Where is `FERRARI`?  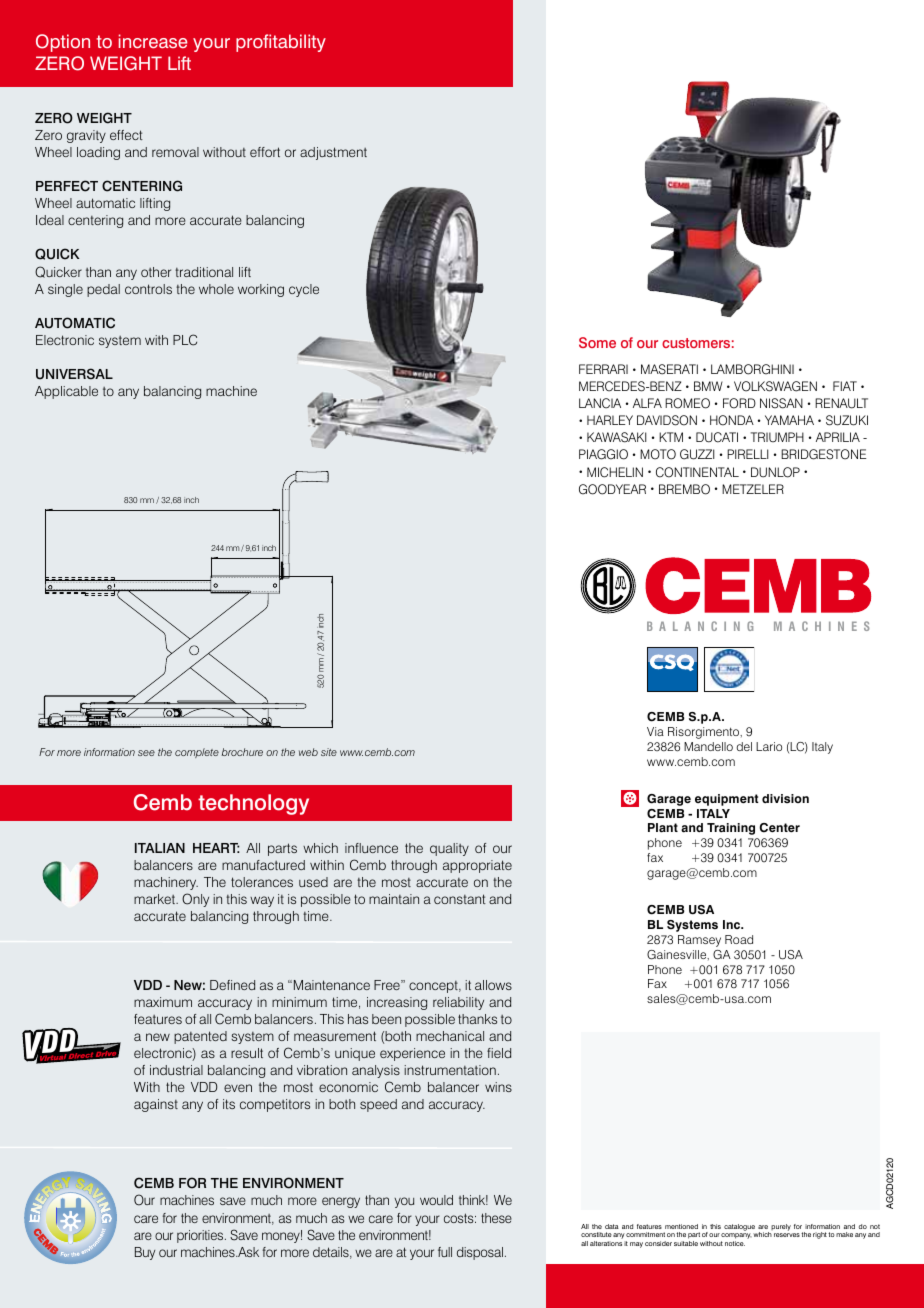
FERRARI is located at coordinates (603, 369).
